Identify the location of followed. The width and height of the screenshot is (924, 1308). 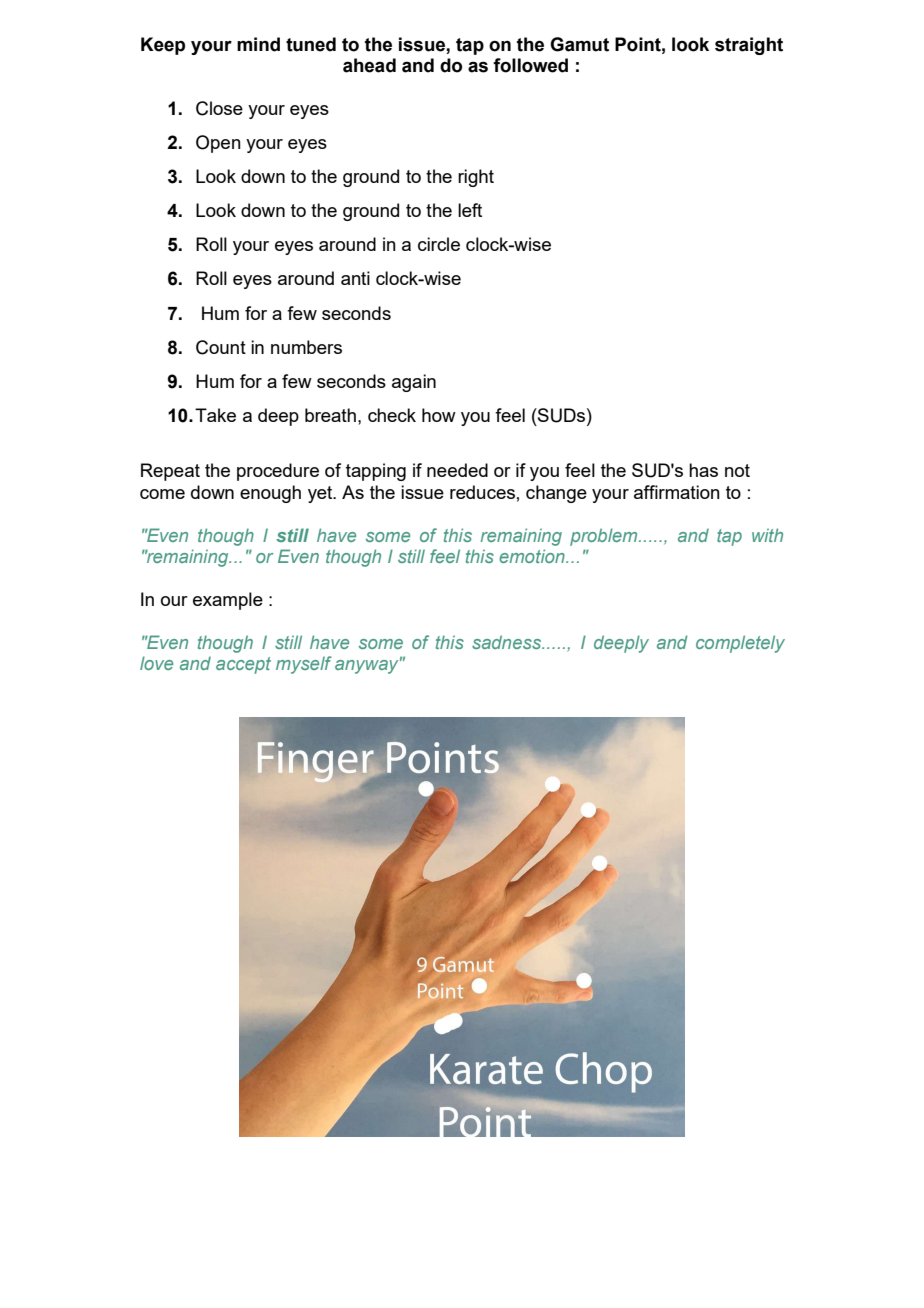
(530, 65).
